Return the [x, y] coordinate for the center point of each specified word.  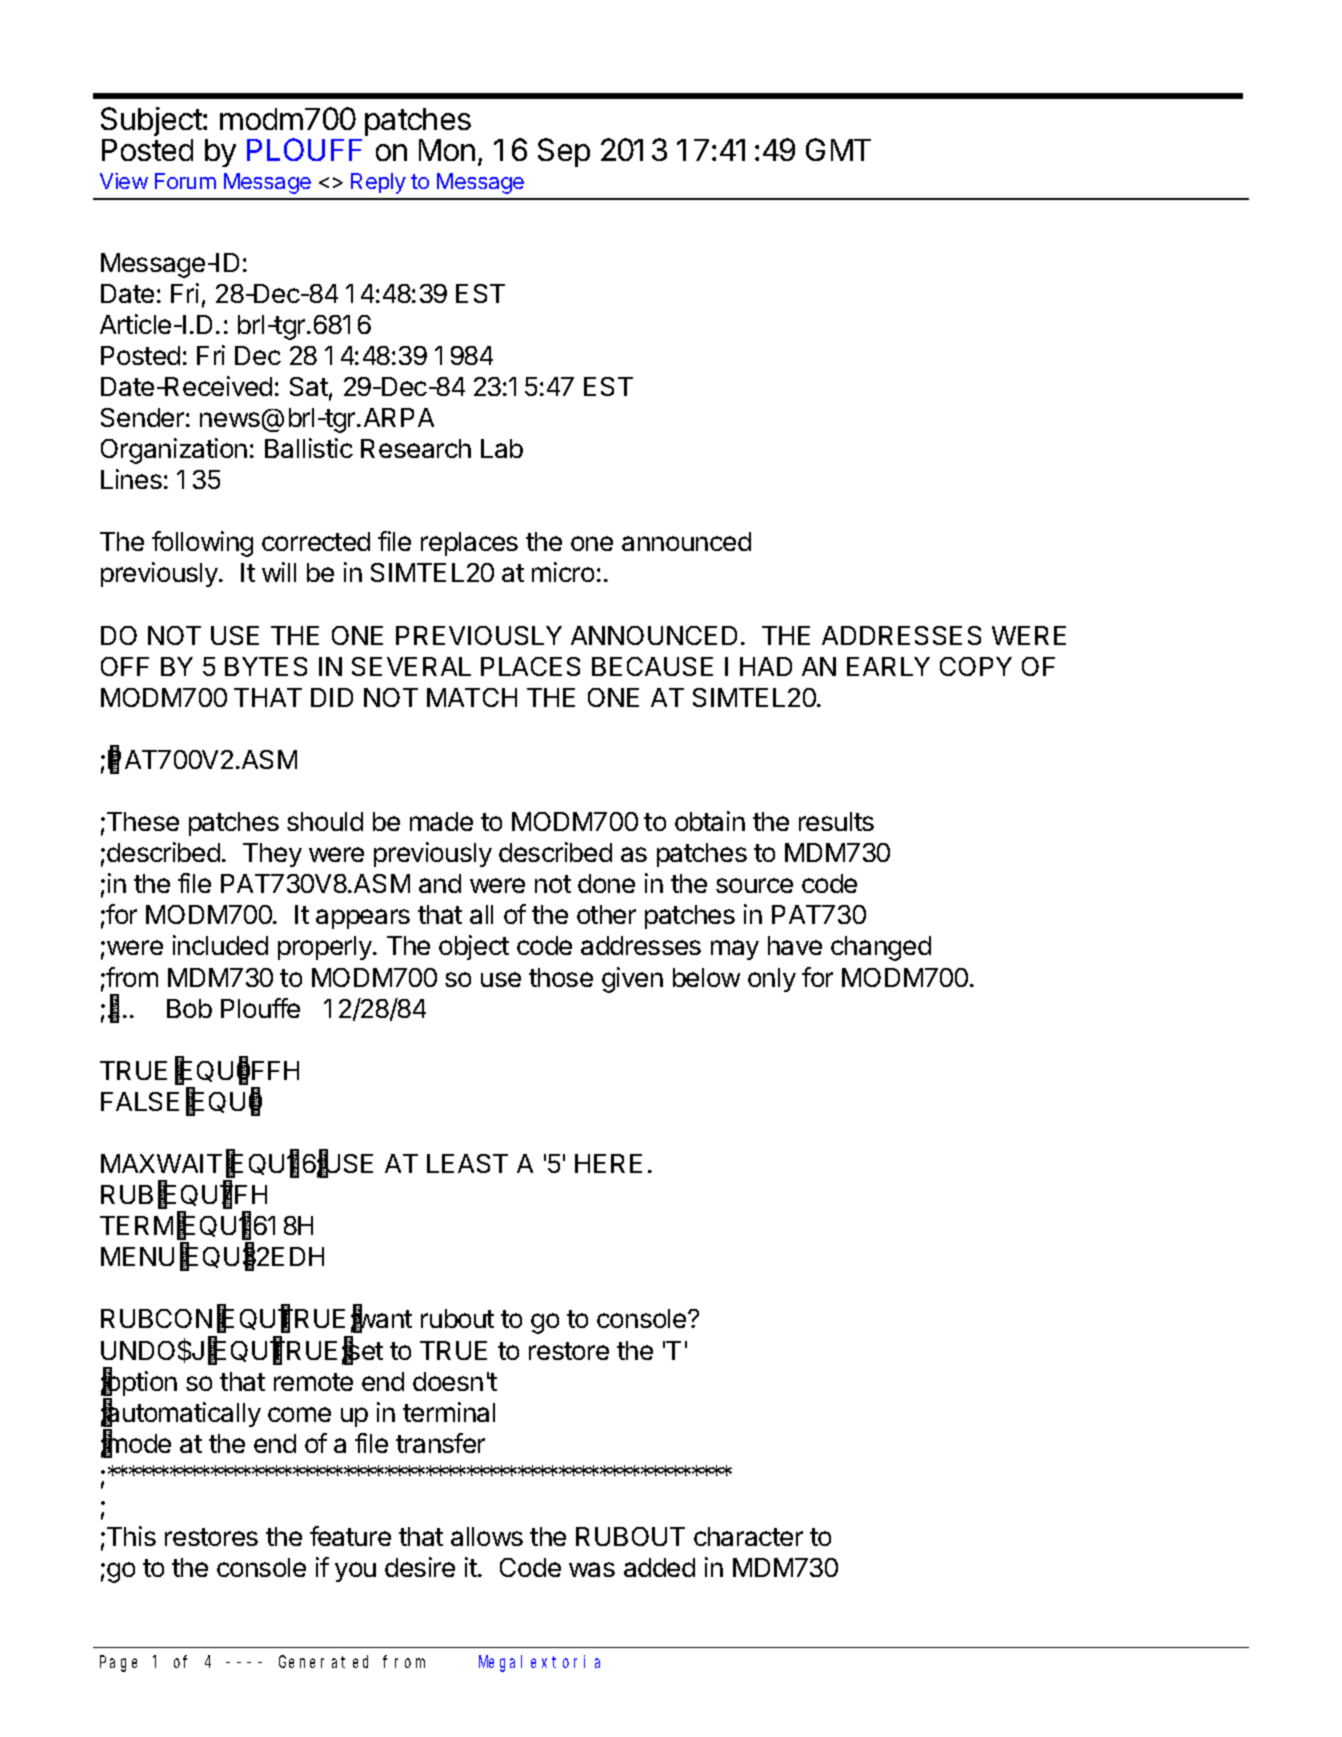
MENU [137, 1256]
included [220, 945]
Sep [564, 152]
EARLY [888, 666]
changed [881, 948]
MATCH [472, 697]
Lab [502, 448]
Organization [174, 451]
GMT [838, 149]
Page [118, 1664]
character [748, 1536]
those [561, 977]
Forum [185, 181]
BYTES [266, 666]
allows [487, 1536]
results [836, 821]
